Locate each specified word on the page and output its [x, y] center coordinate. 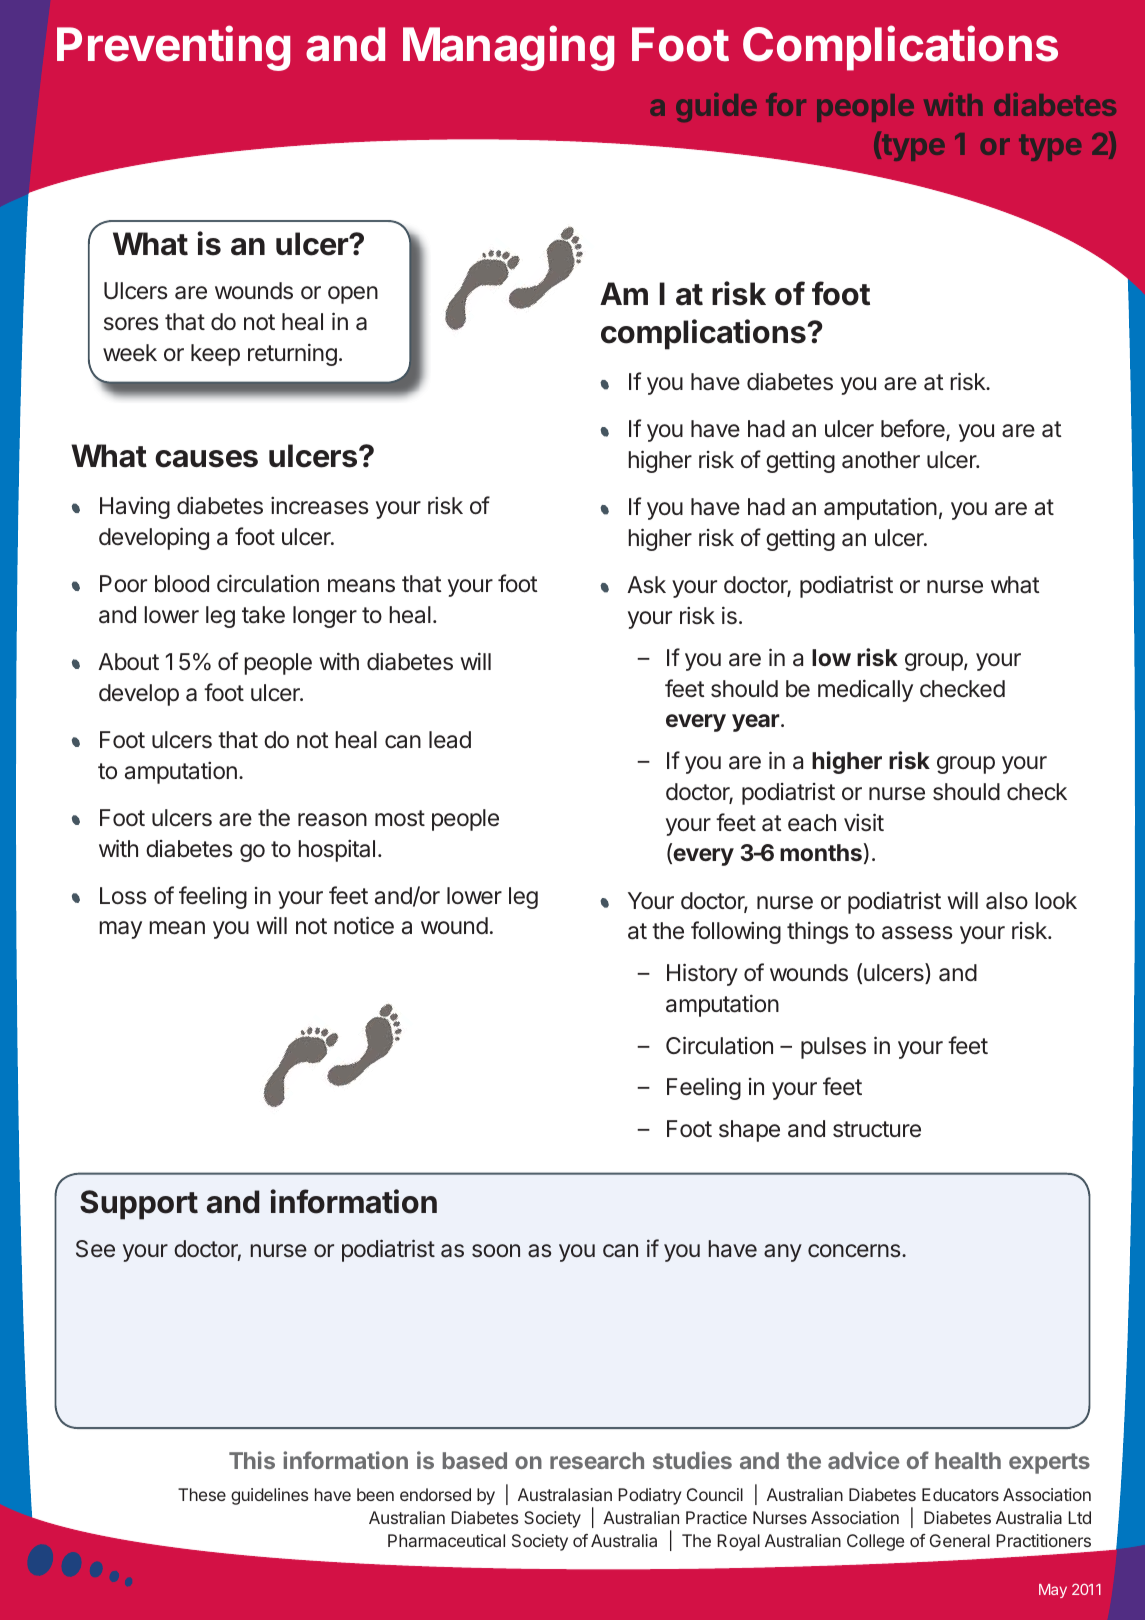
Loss [123, 896]
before [914, 430]
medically [865, 690]
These [202, 1494]
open [353, 295]
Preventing [173, 48]
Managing [508, 48]
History [702, 974]
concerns [855, 1250]
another [881, 460]
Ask [646, 585]
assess [917, 933]
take [263, 615]
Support [139, 1205]
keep [215, 355]
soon [496, 1250]
